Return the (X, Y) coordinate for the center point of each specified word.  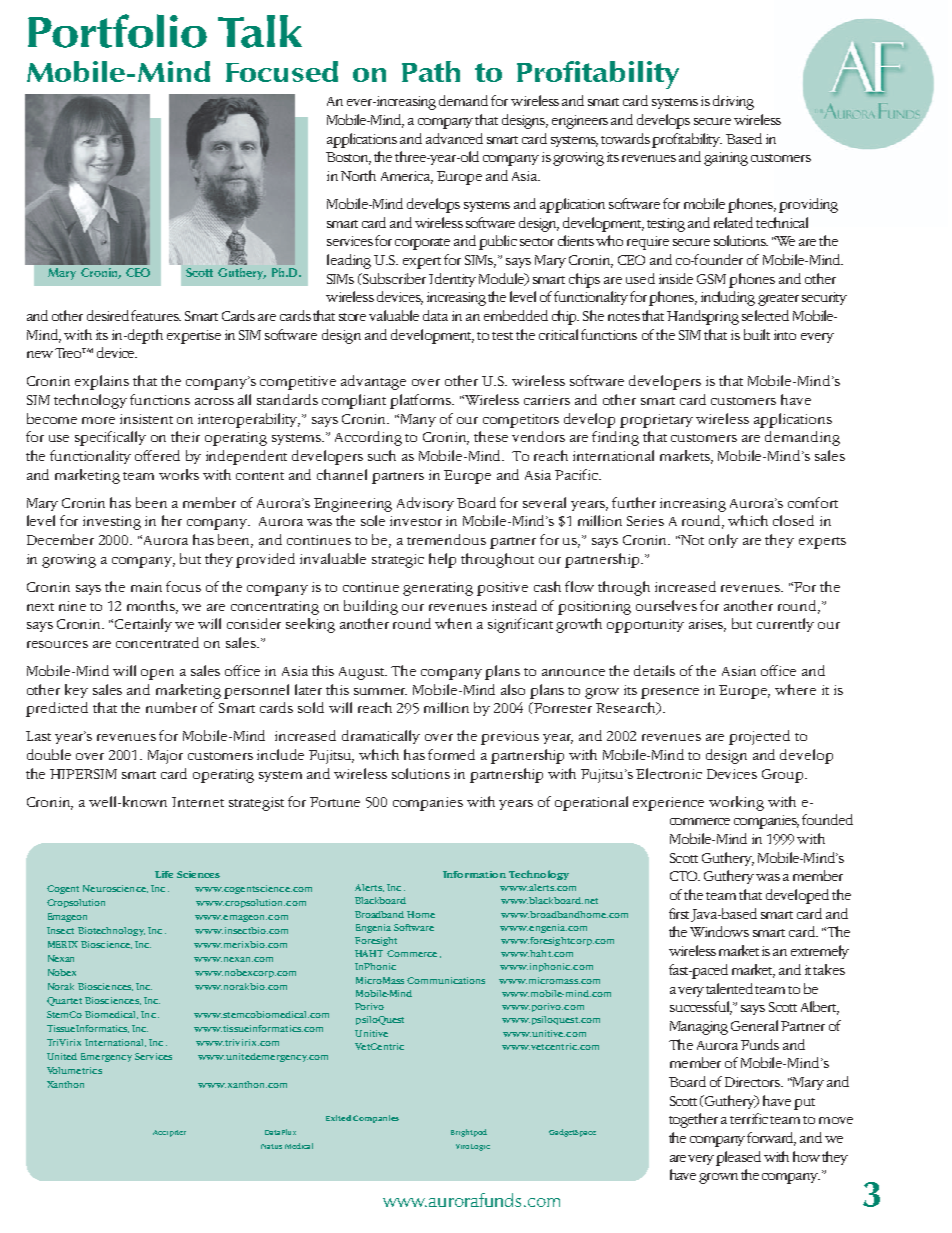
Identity (452, 280)
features (156, 315)
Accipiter (169, 1133)
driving (733, 102)
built (757, 334)
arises (707, 625)
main (146, 587)
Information (474, 874)
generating (438, 589)
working (736, 803)
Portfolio (117, 31)
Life (164, 874)
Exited (338, 1118)
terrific (749, 1118)
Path (431, 71)
